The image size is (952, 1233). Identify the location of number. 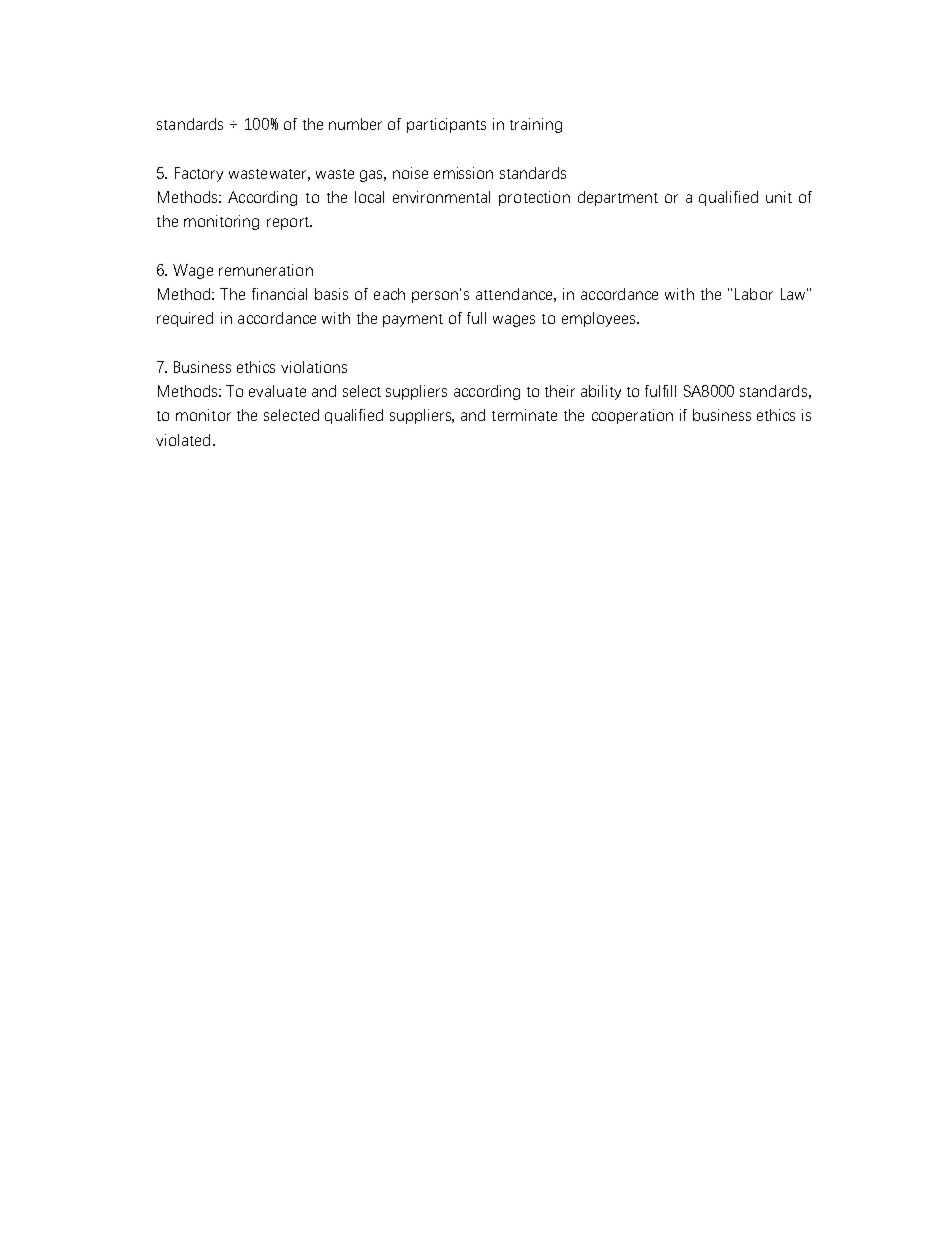
(355, 124).
